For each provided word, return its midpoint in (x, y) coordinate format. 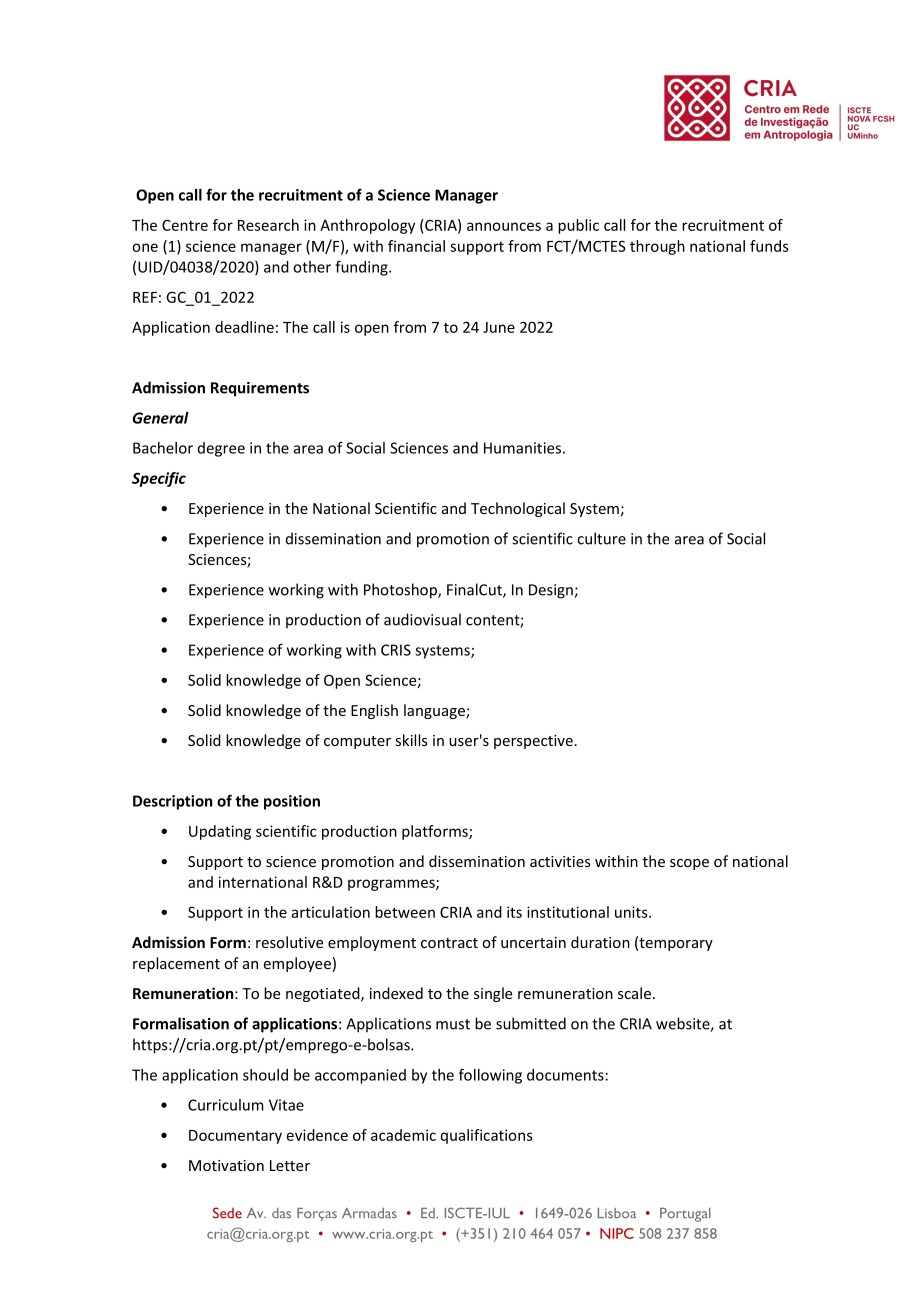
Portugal (685, 1215)
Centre (185, 225)
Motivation (226, 1165)
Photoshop (401, 591)
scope (689, 864)
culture (601, 538)
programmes (392, 885)
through (657, 247)
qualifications (487, 1136)
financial (416, 246)
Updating (220, 832)
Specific (159, 479)
